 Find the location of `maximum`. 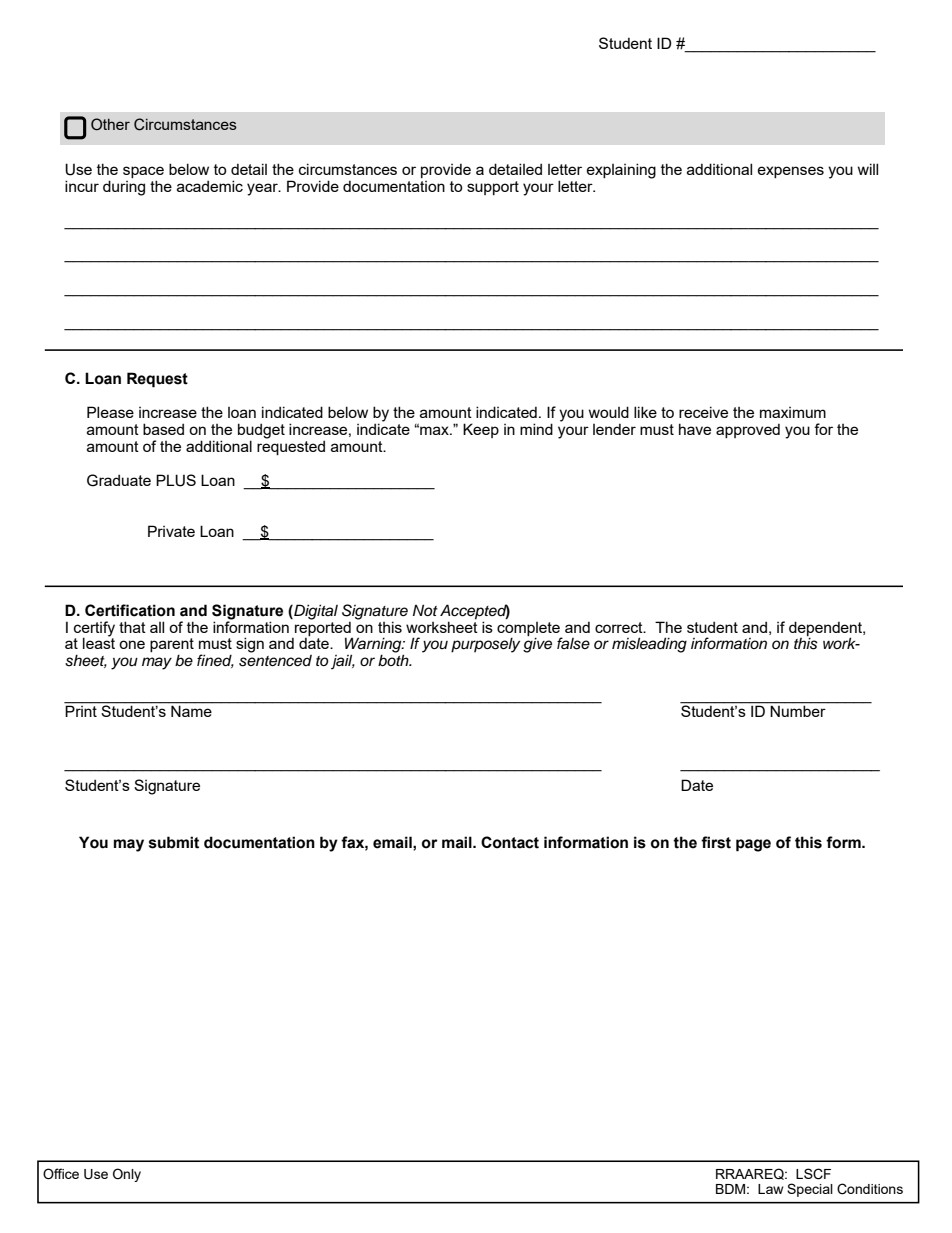

maximum is located at coordinates (793, 412).
